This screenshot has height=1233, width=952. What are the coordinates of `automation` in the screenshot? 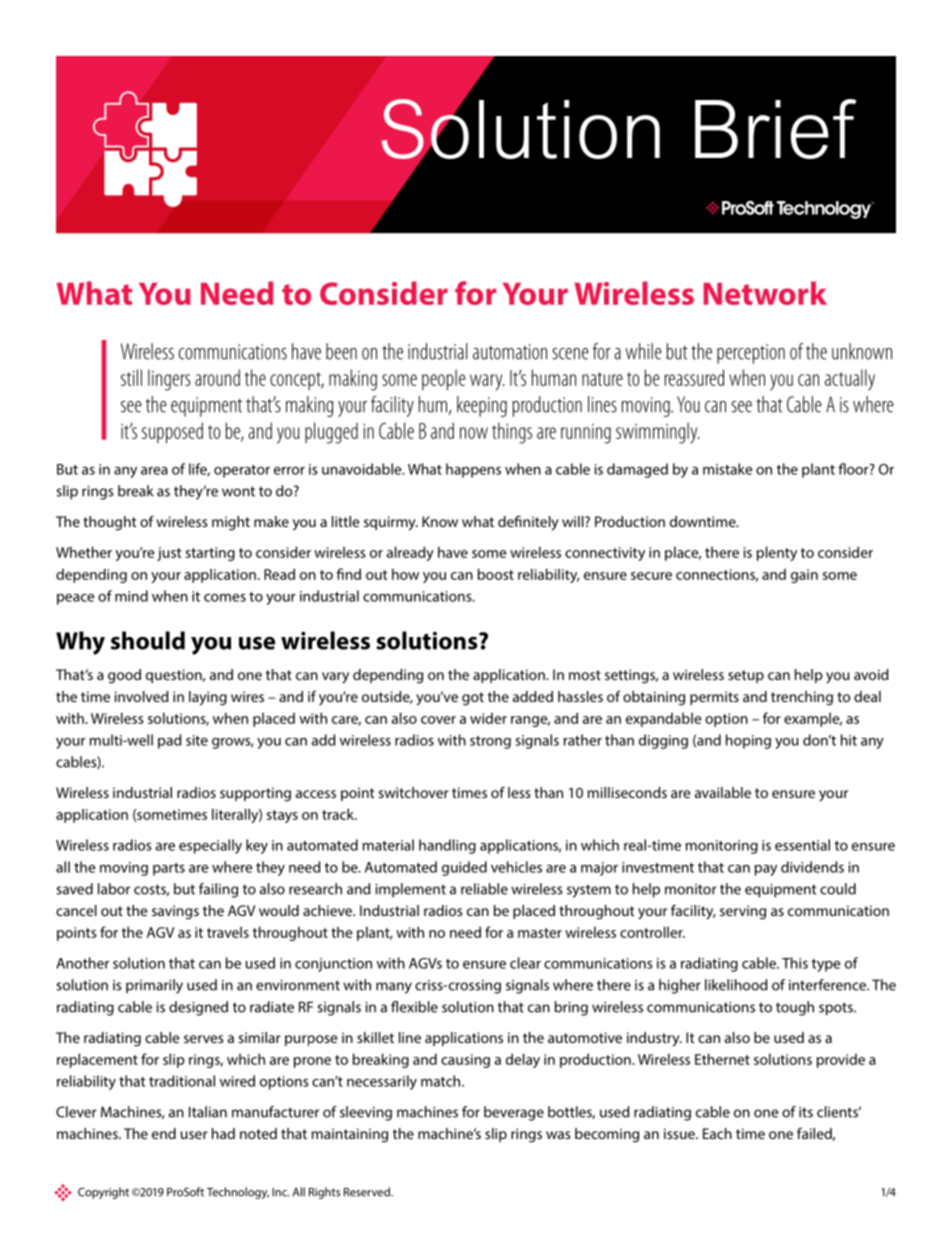 It's located at (510, 352).
